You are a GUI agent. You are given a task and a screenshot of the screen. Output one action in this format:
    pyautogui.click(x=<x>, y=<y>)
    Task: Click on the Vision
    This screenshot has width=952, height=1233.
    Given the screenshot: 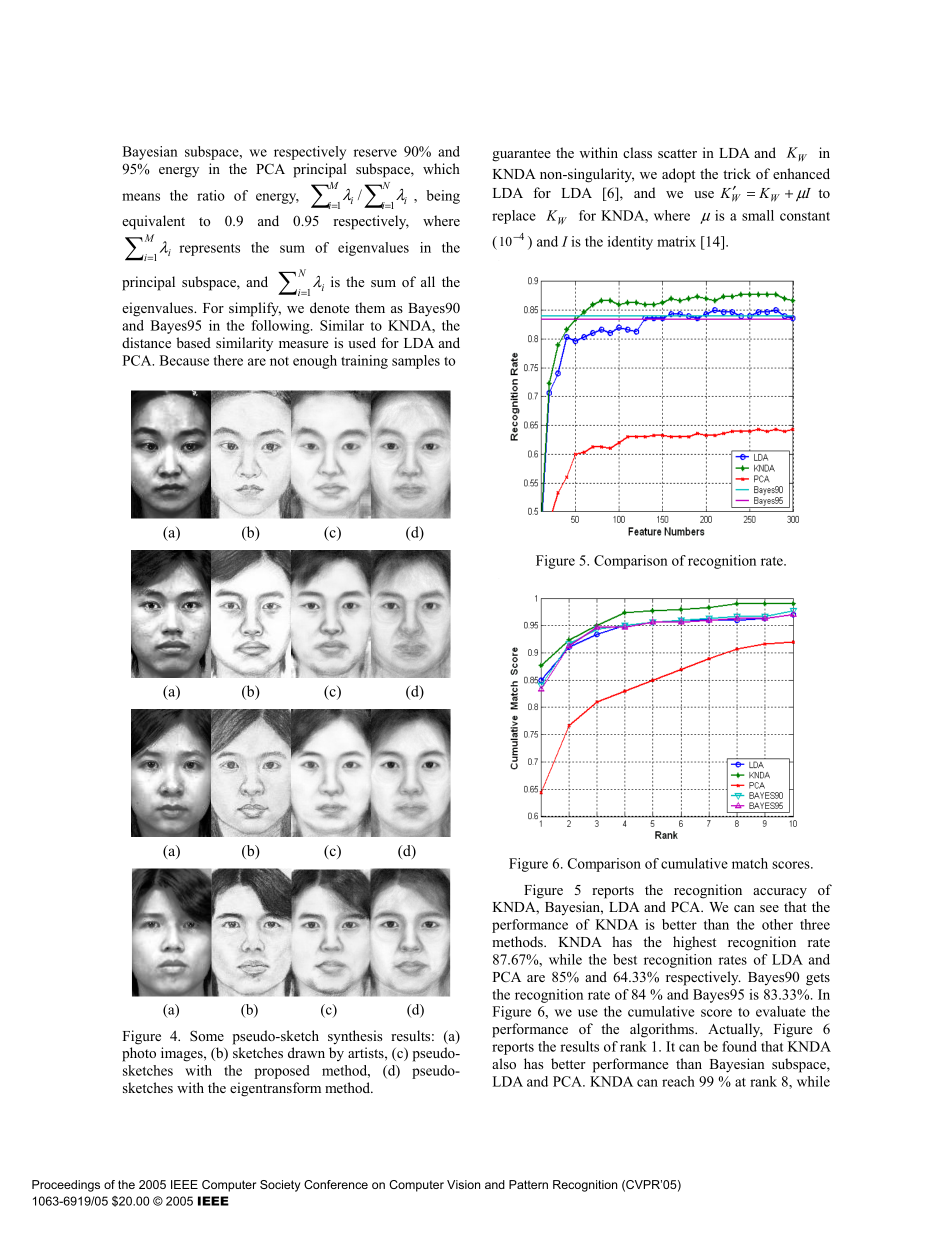 What is the action you would take?
    pyautogui.click(x=463, y=1184)
